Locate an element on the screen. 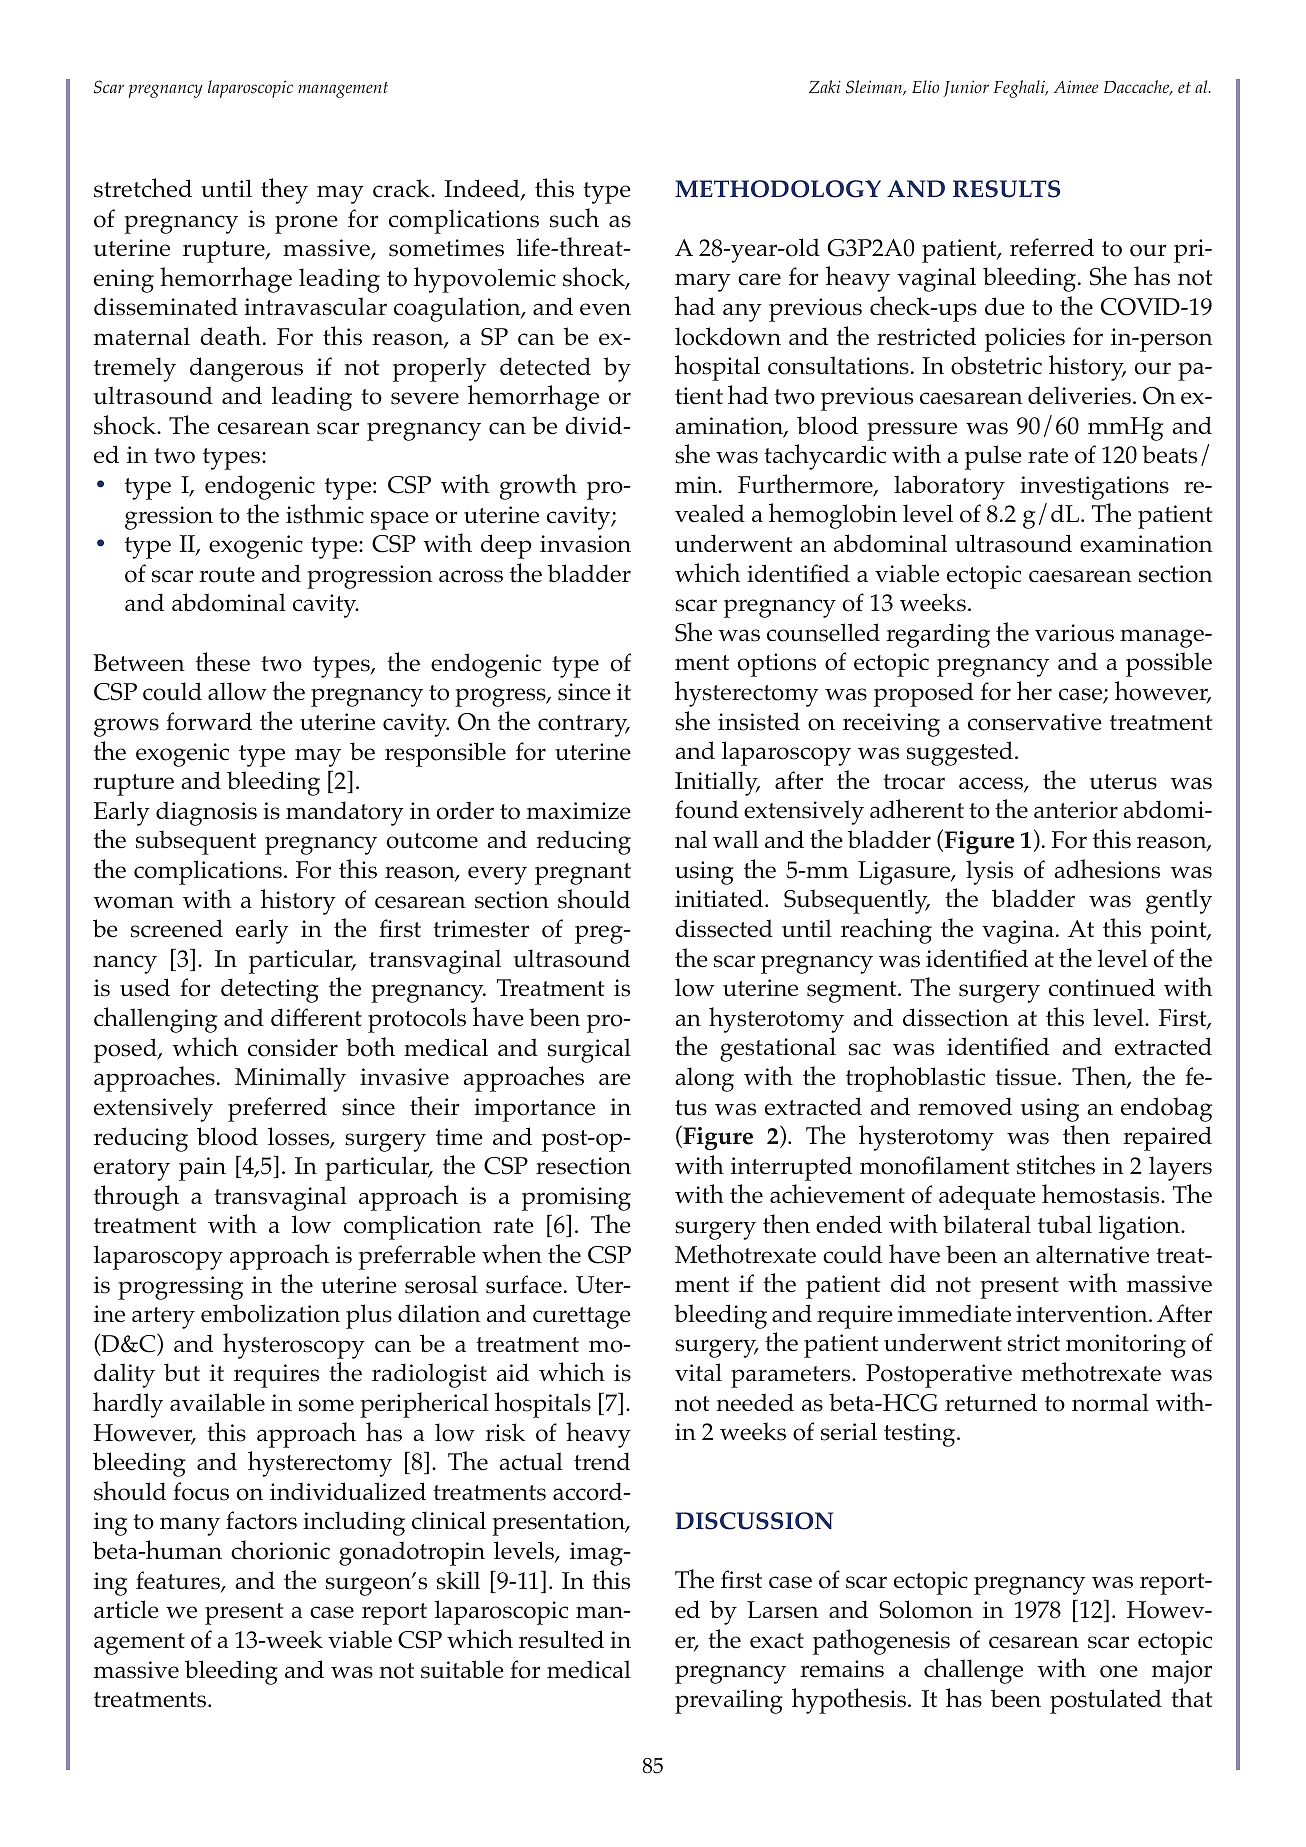 This screenshot has height=1847, width=1306. prevailing is located at coordinates (729, 1701).
